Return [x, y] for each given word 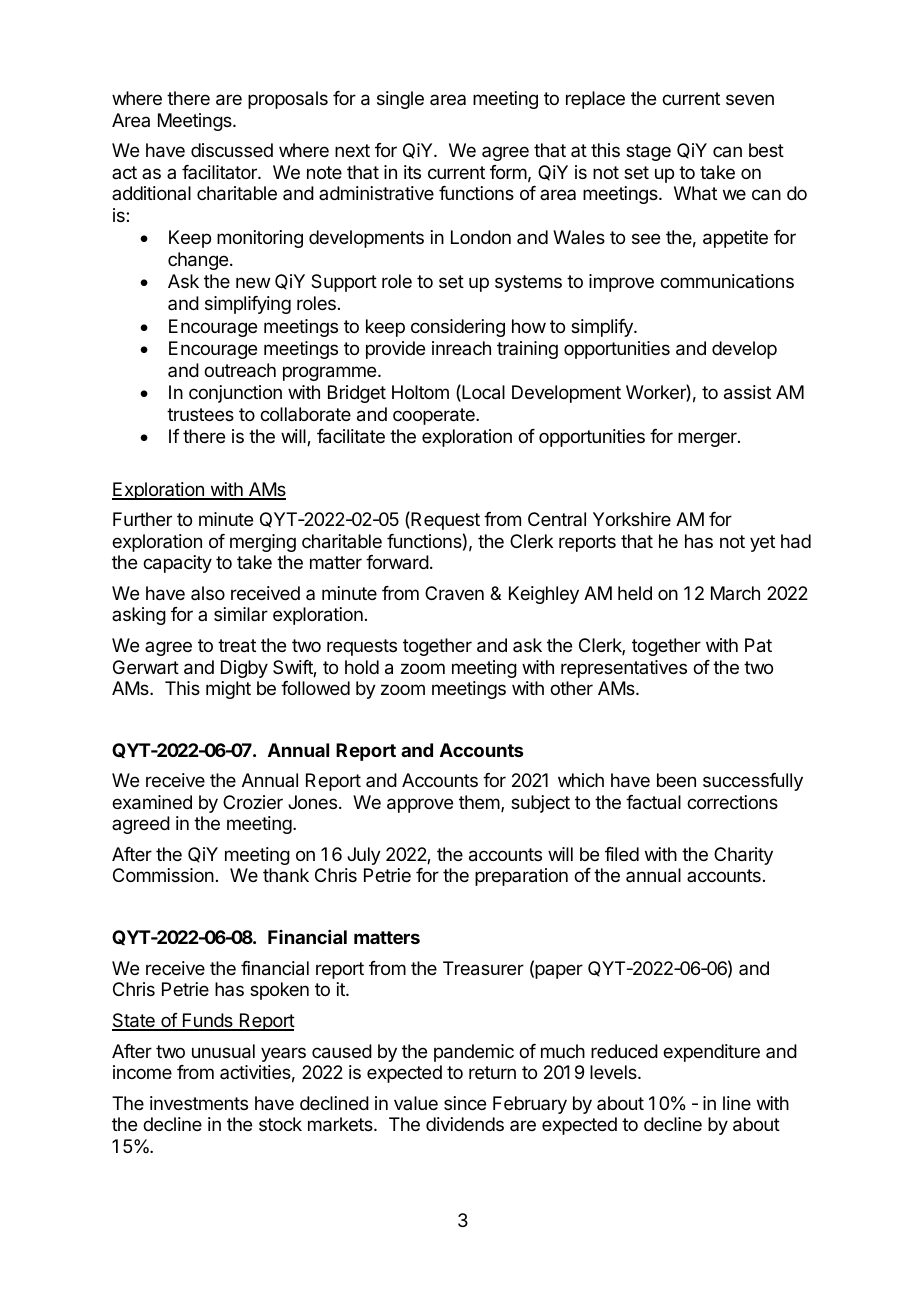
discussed [232, 150]
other [571, 688]
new [253, 282]
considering [458, 328]
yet [762, 543]
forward [397, 562]
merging [263, 543]
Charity [743, 856]
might [228, 690]
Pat [758, 645]
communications [727, 281]
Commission [163, 875]
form [508, 172]
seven [750, 99]
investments [199, 1103]
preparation [521, 877]
